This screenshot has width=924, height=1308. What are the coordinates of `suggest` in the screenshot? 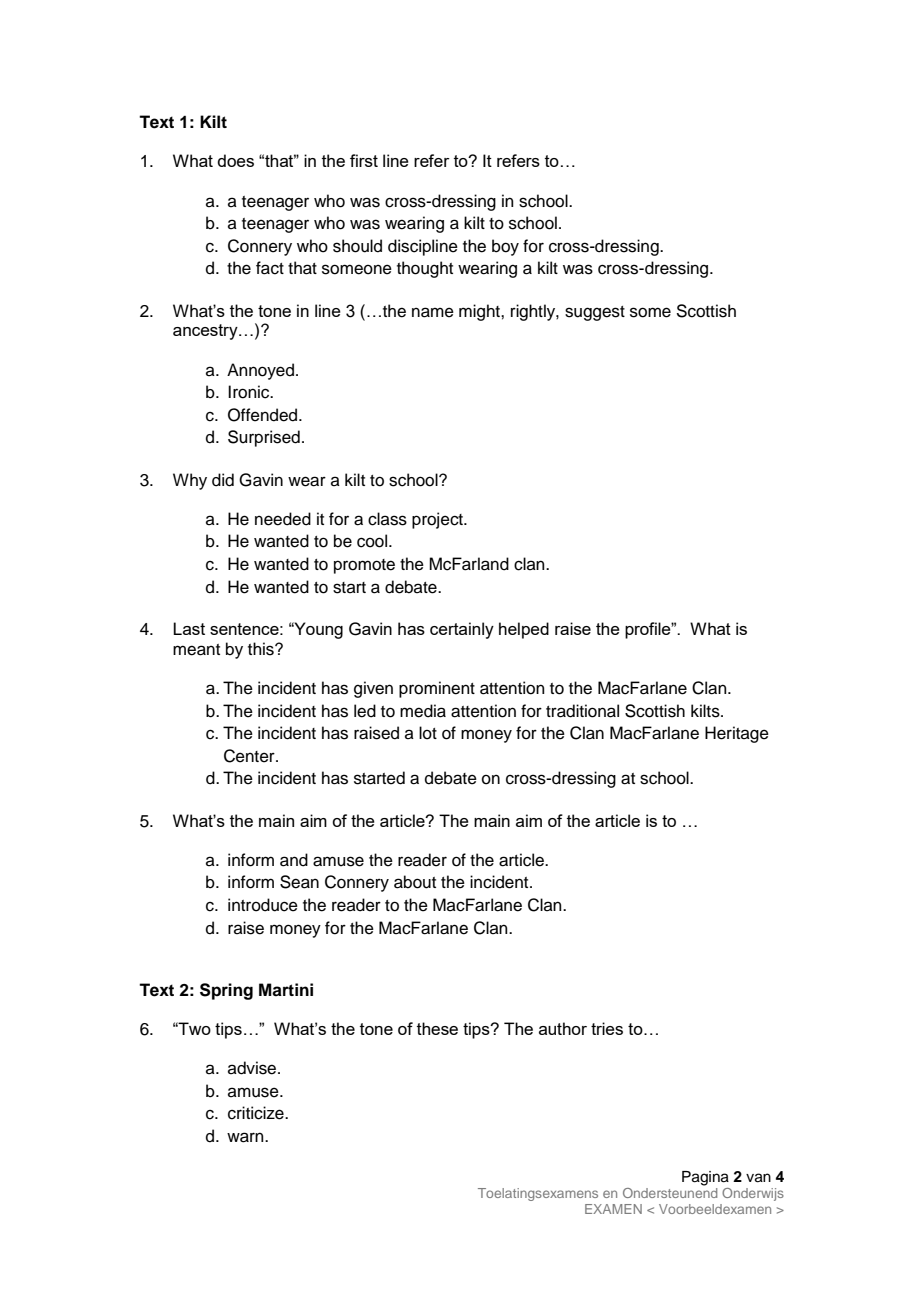 It's located at (595, 313).
